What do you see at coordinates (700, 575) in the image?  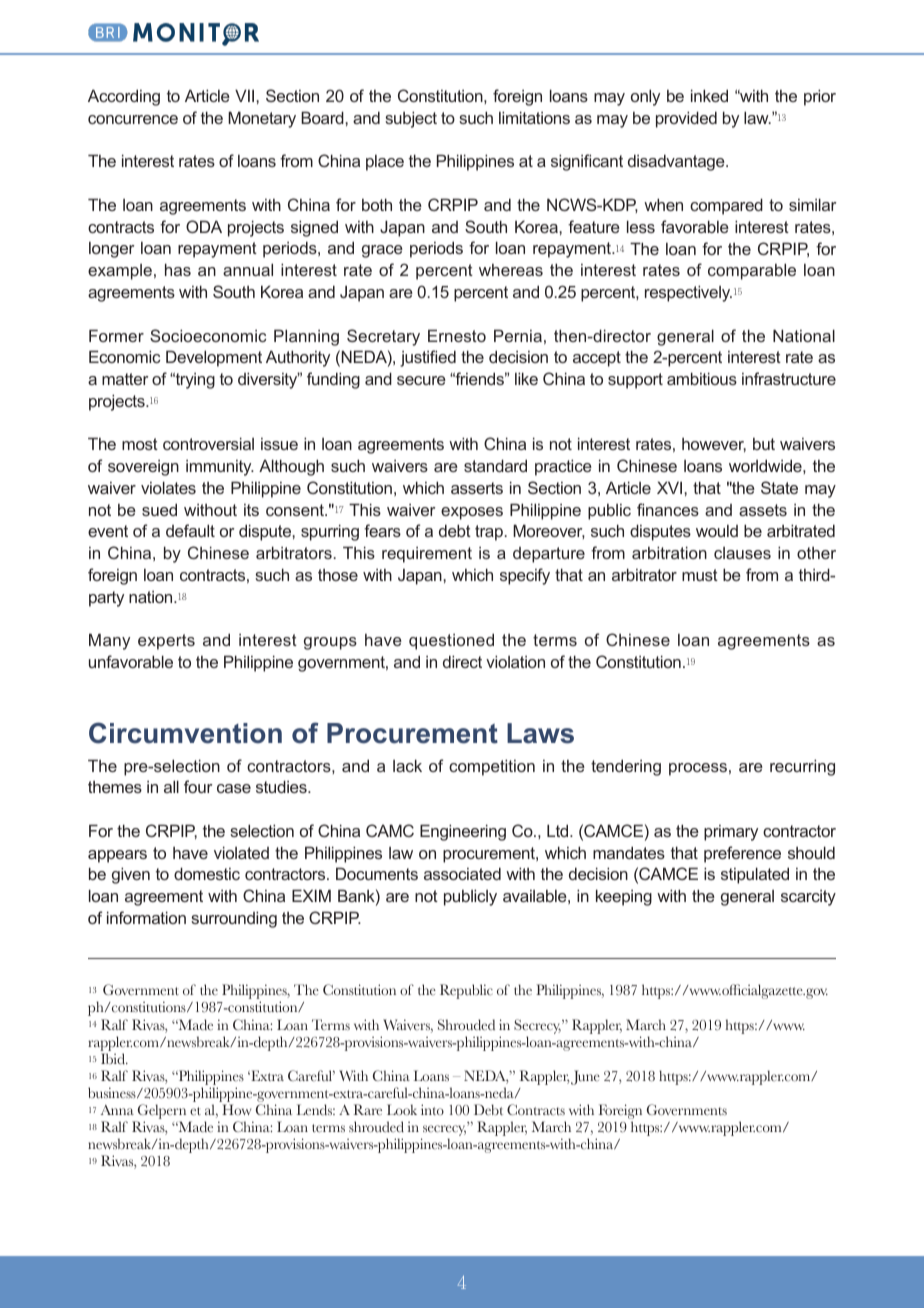 I see `must` at bounding box center [700, 575].
